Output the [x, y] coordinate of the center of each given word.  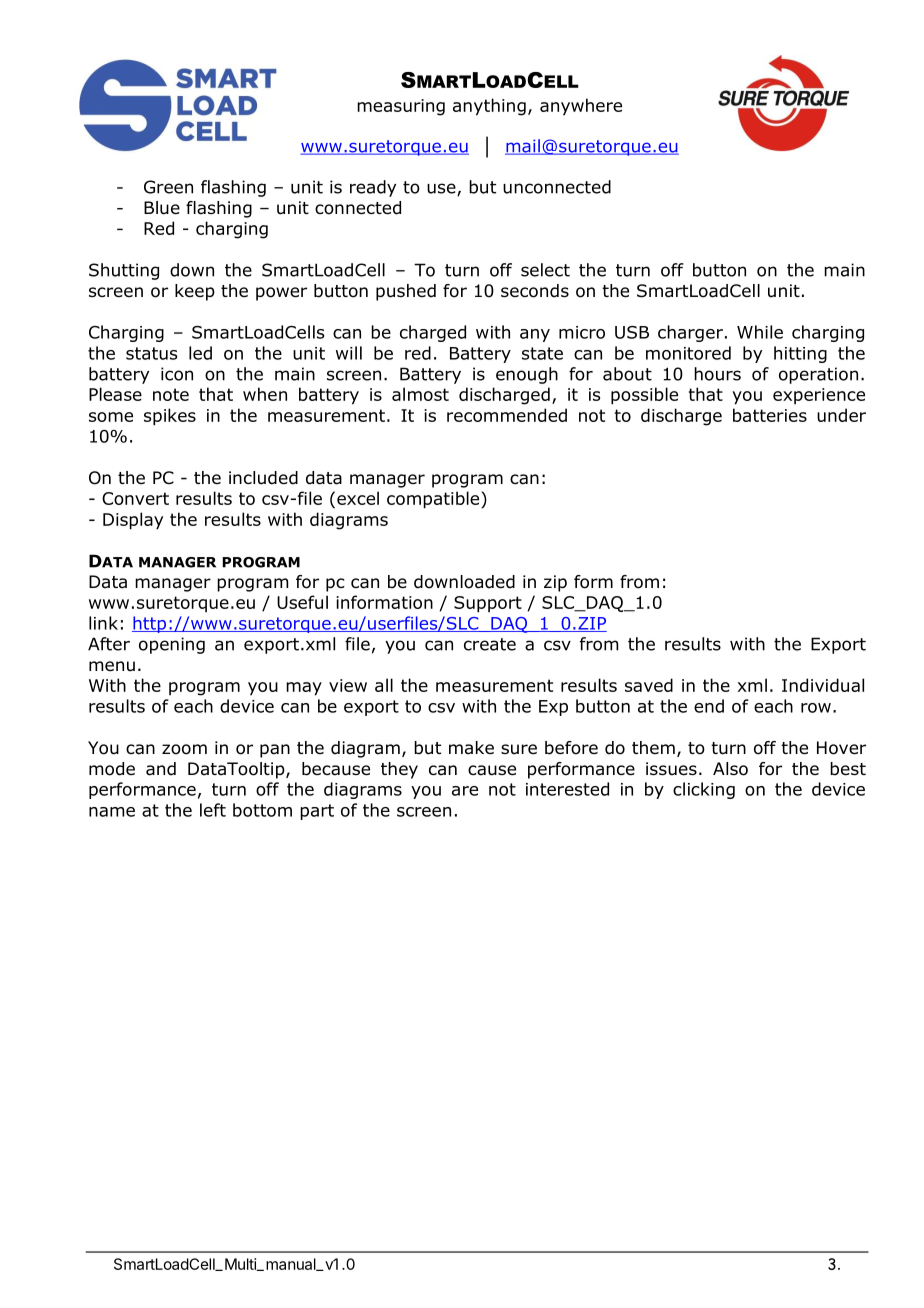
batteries [770, 415]
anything [489, 107]
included [263, 478]
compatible [434, 500]
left [213, 810]
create [490, 644]
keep [195, 292]
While [760, 332]
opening [172, 645]
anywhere [581, 107]
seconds [535, 291]
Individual [823, 685]
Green [168, 187]
